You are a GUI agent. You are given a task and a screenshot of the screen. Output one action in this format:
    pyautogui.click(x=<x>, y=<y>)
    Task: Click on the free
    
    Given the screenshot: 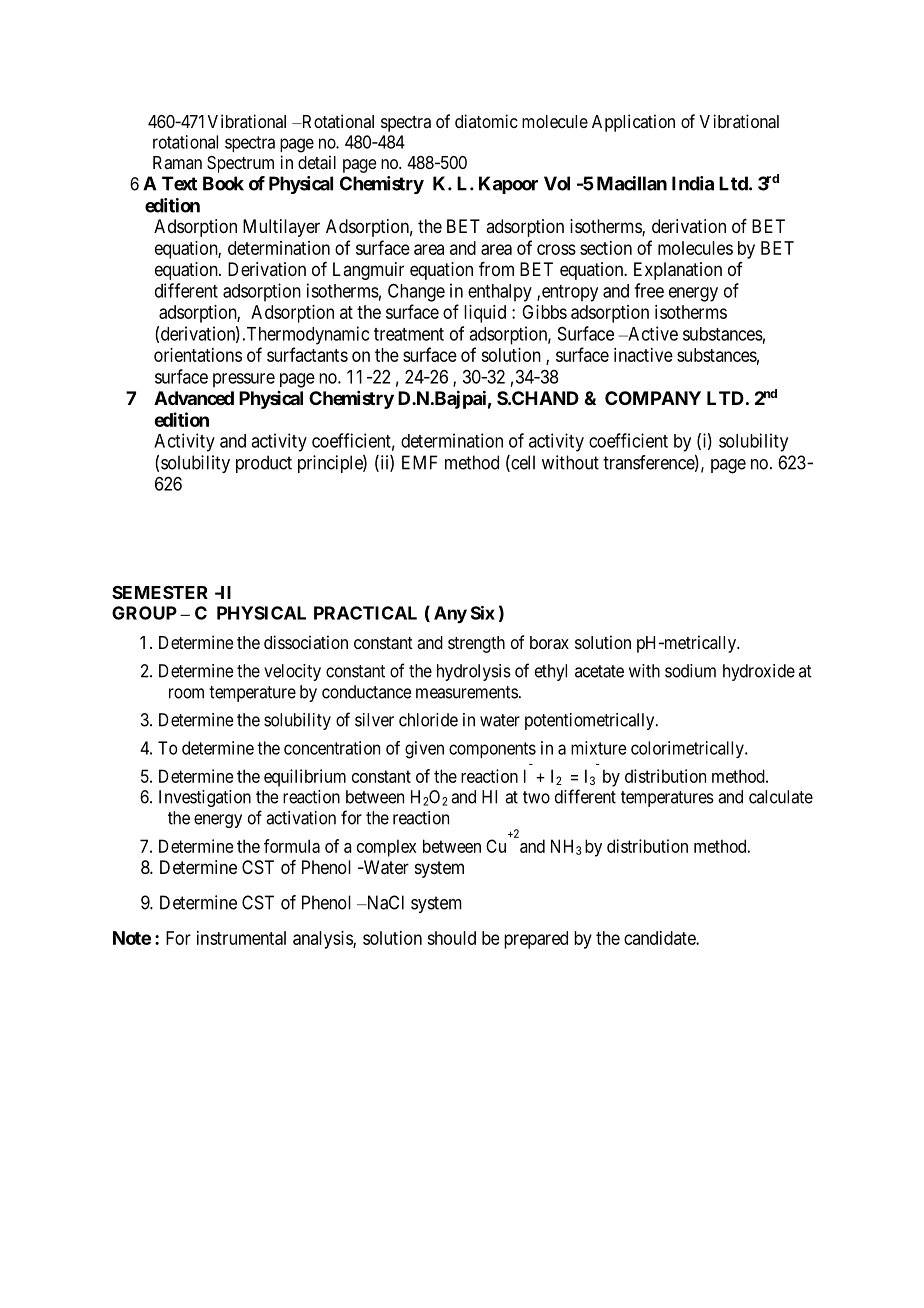 What is the action you would take?
    pyautogui.click(x=649, y=290)
